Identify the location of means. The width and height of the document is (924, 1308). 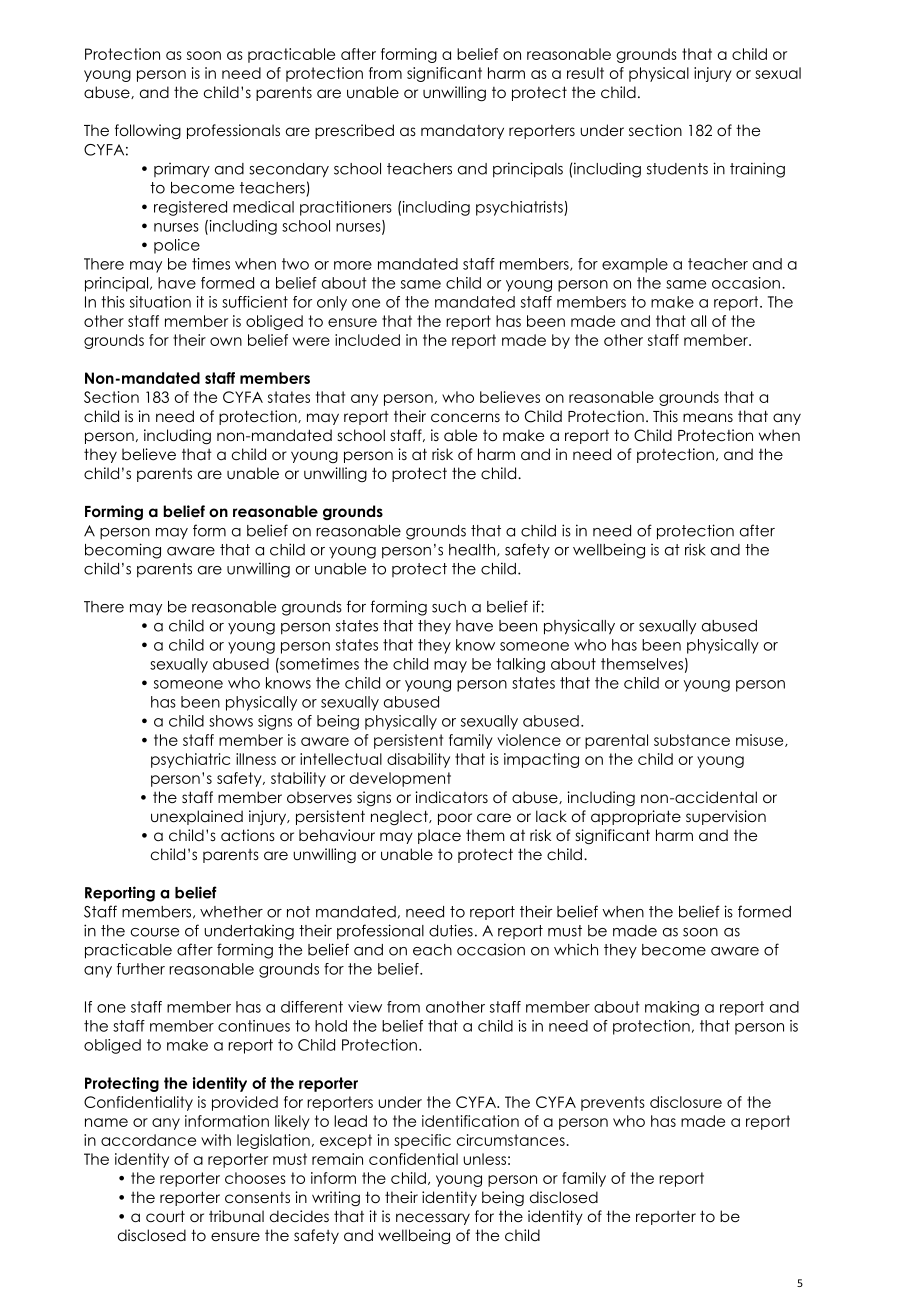
(708, 417).
